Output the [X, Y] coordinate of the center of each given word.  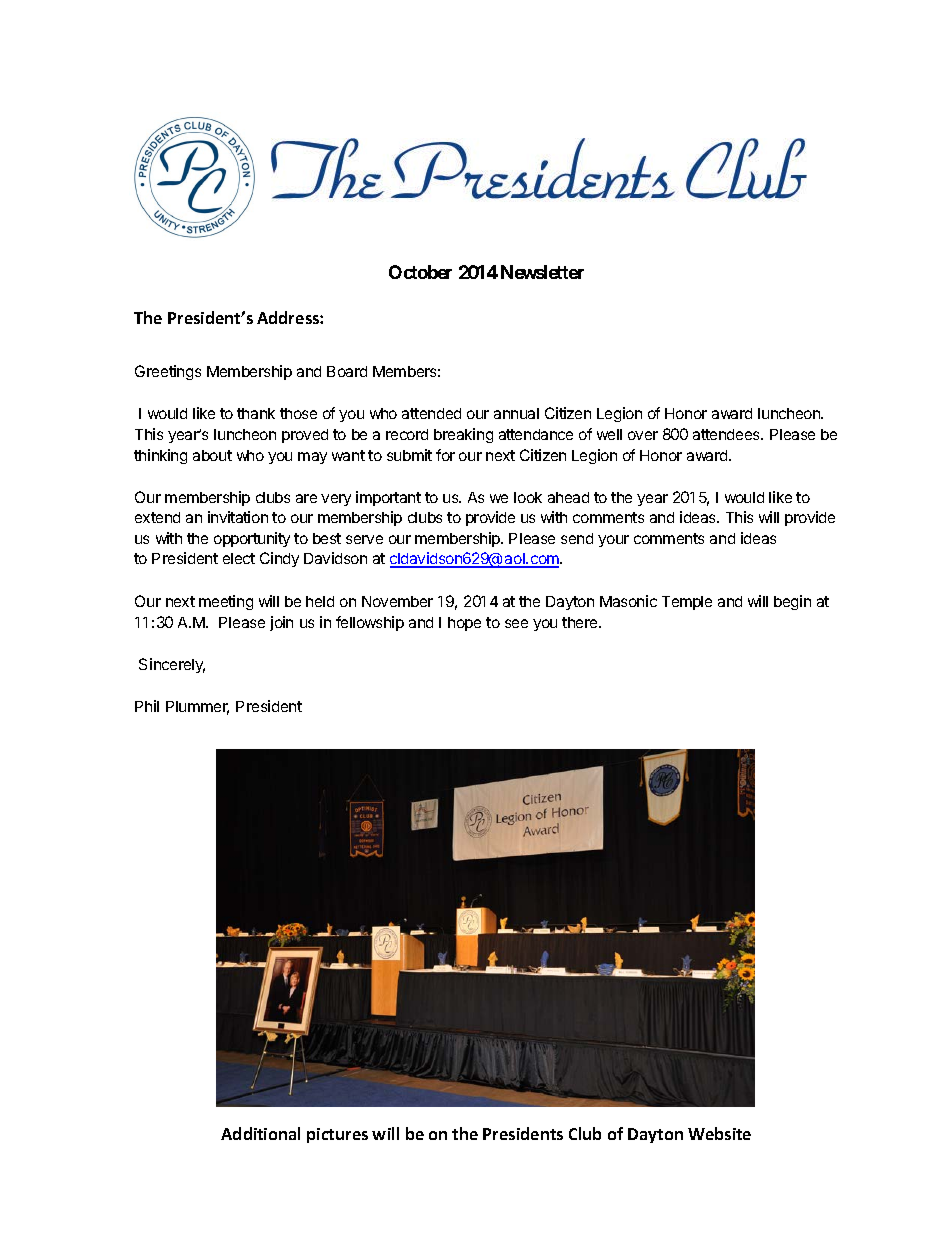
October [420, 272]
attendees [728, 434]
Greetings [168, 372]
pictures [337, 1135]
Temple [687, 603]
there [581, 622]
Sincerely [172, 665]
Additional [260, 1133]
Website [719, 1133]
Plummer [197, 708]
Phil [147, 706]
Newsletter [542, 272]
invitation [238, 517]
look [528, 497]
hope [464, 624]
